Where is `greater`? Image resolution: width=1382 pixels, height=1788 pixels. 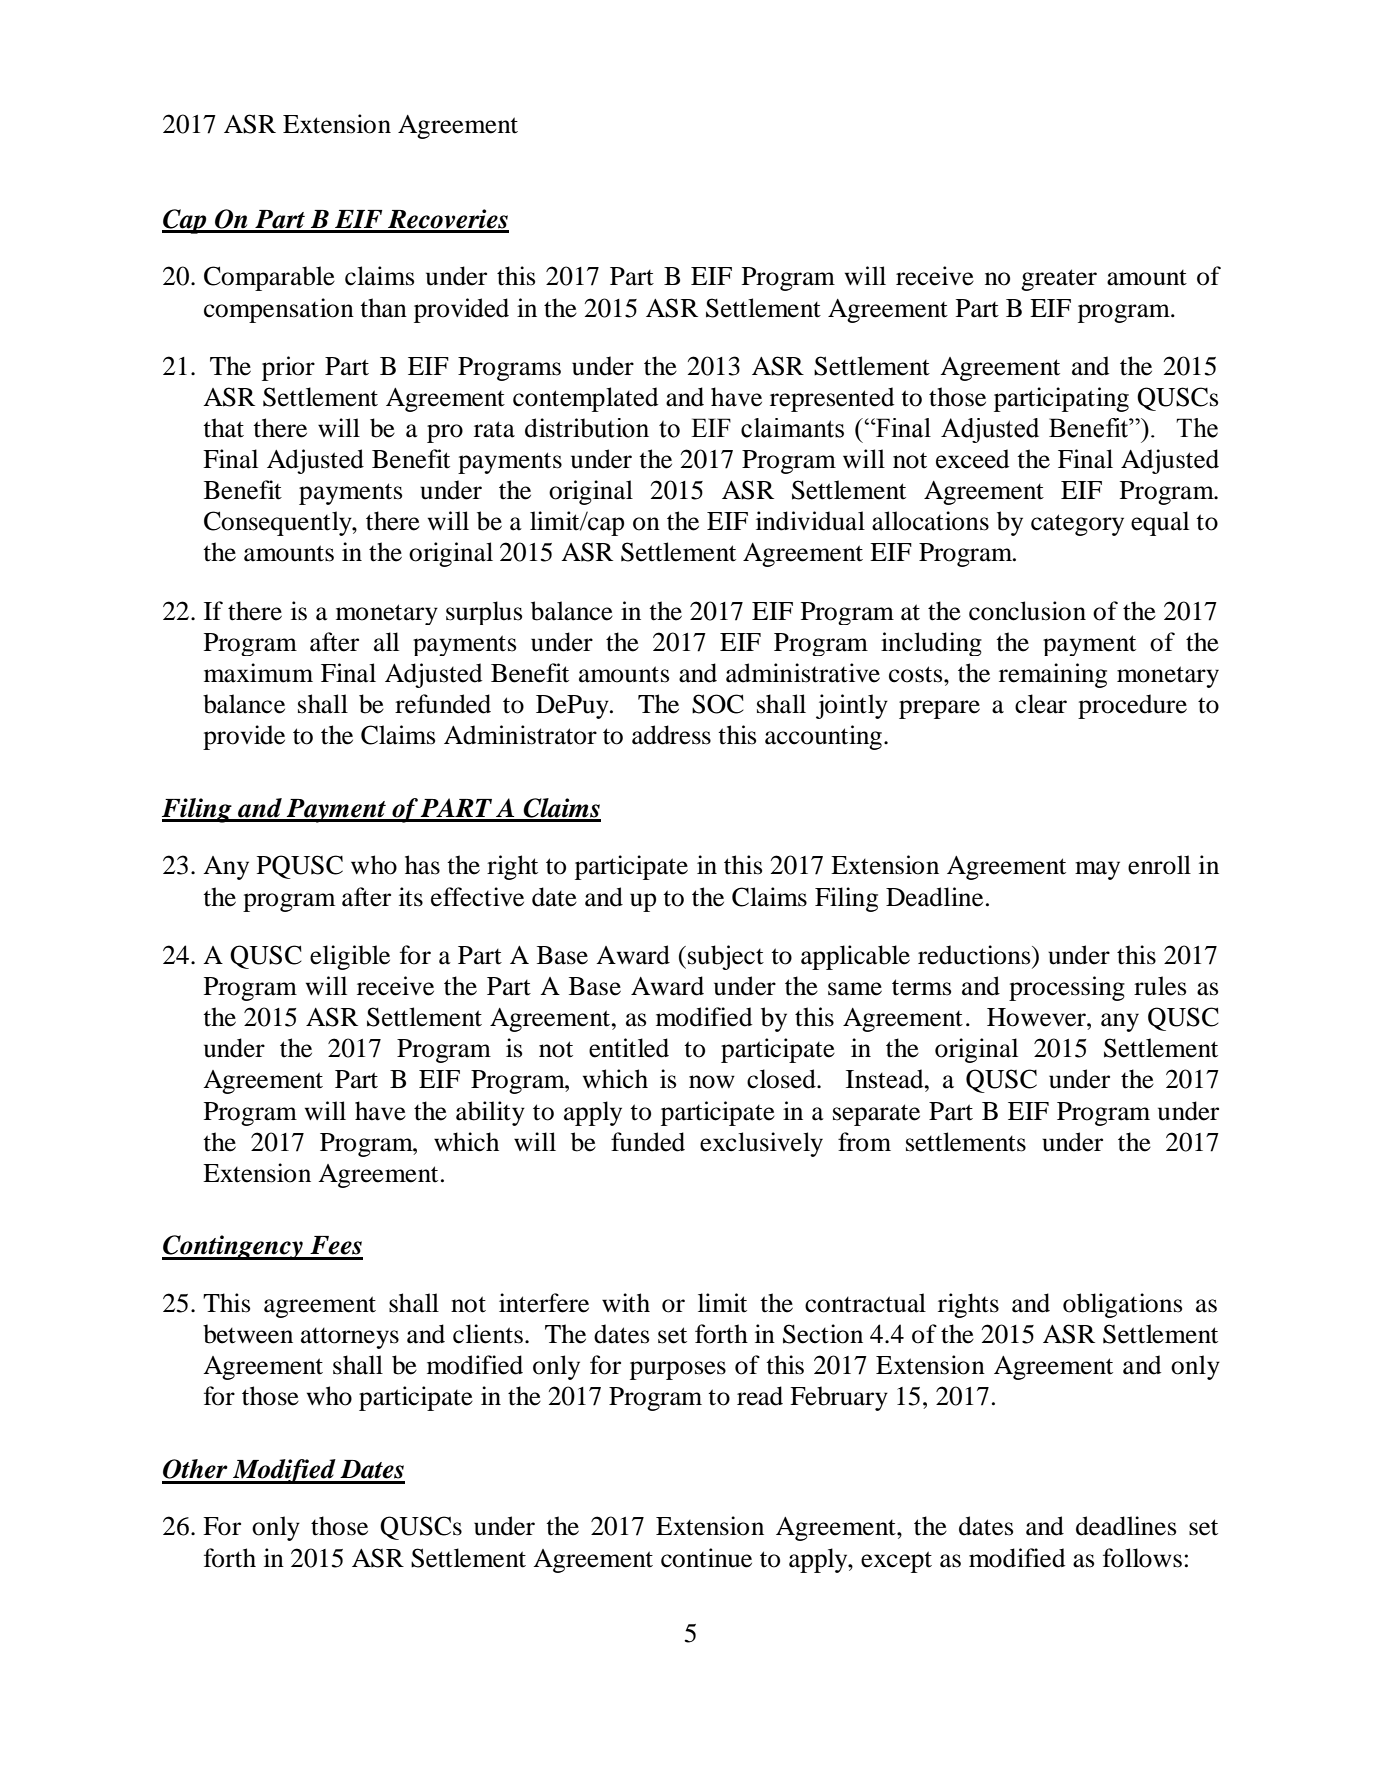
greater is located at coordinates (1059, 280).
